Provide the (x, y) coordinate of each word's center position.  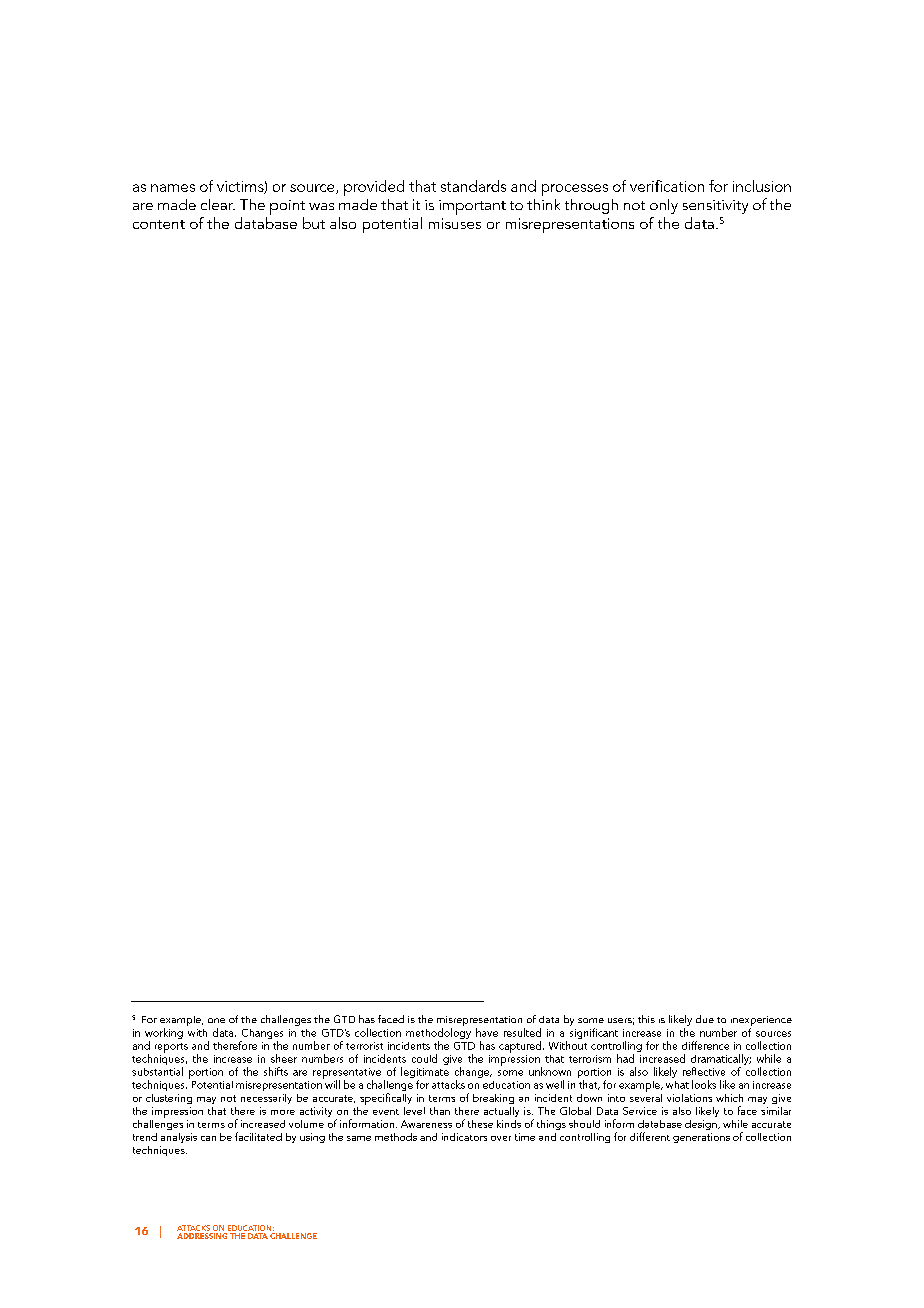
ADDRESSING (202, 1236)
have (487, 1032)
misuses (455, 223)
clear (218, 204)
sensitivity (715, 207)
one (216, 1020)
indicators (464, 1137)
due (705, 1019)
